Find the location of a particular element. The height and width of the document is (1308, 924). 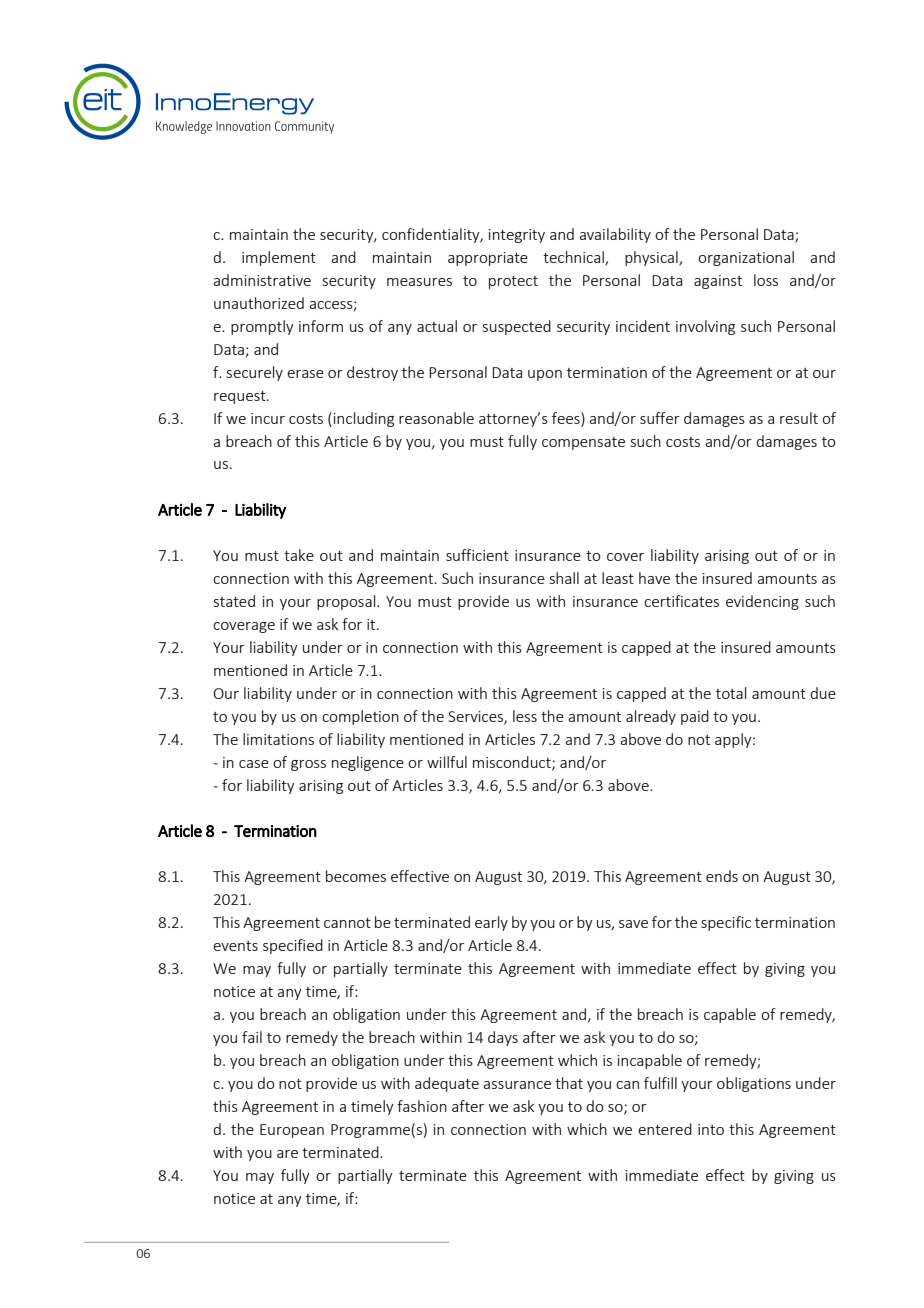

organizational is located at coordinates (746, 258).
